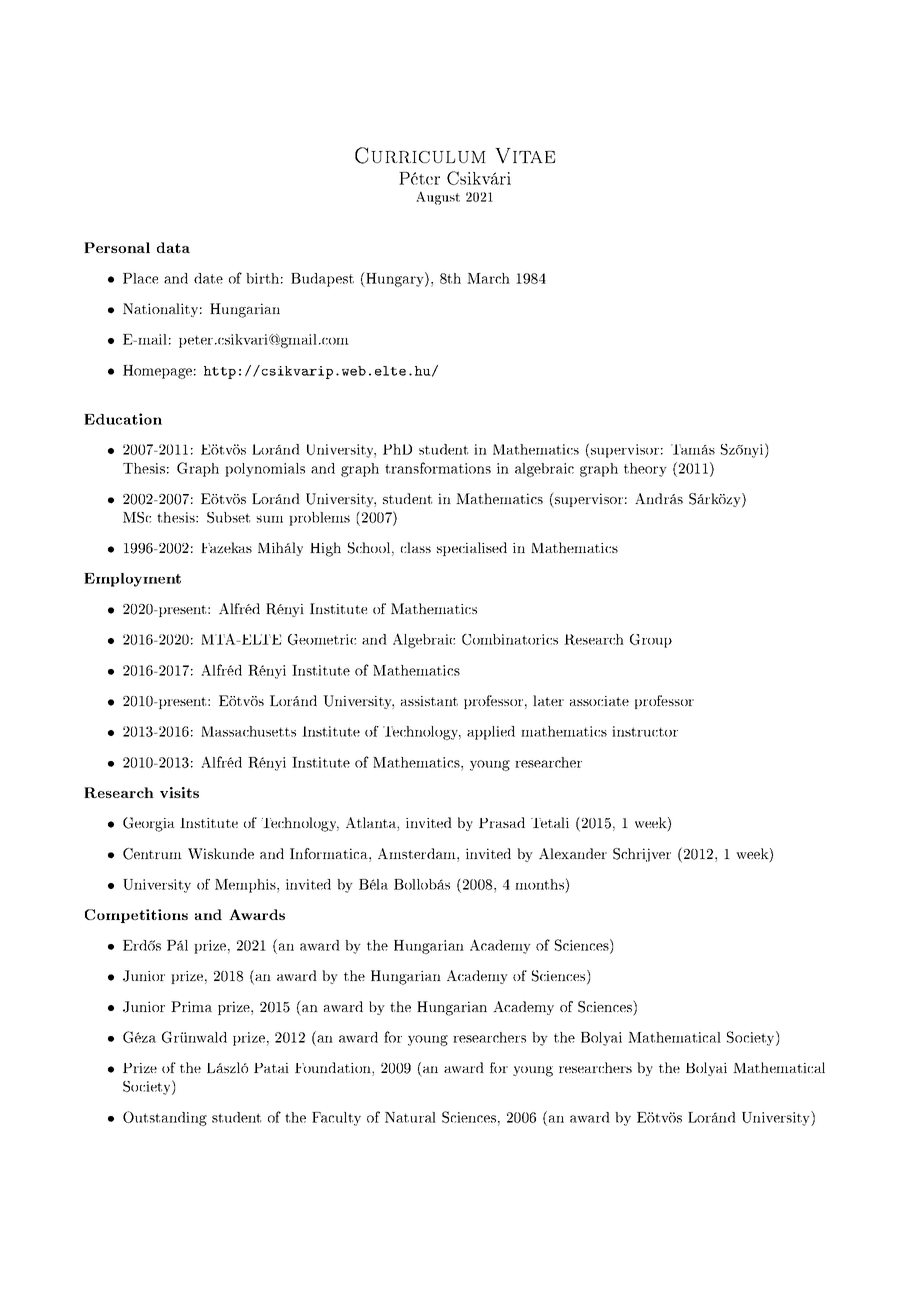 The image size is (924, 1308). Describe the element at coordinates (336, 1119) in the screenshot. I see `Faculty` at that location.
